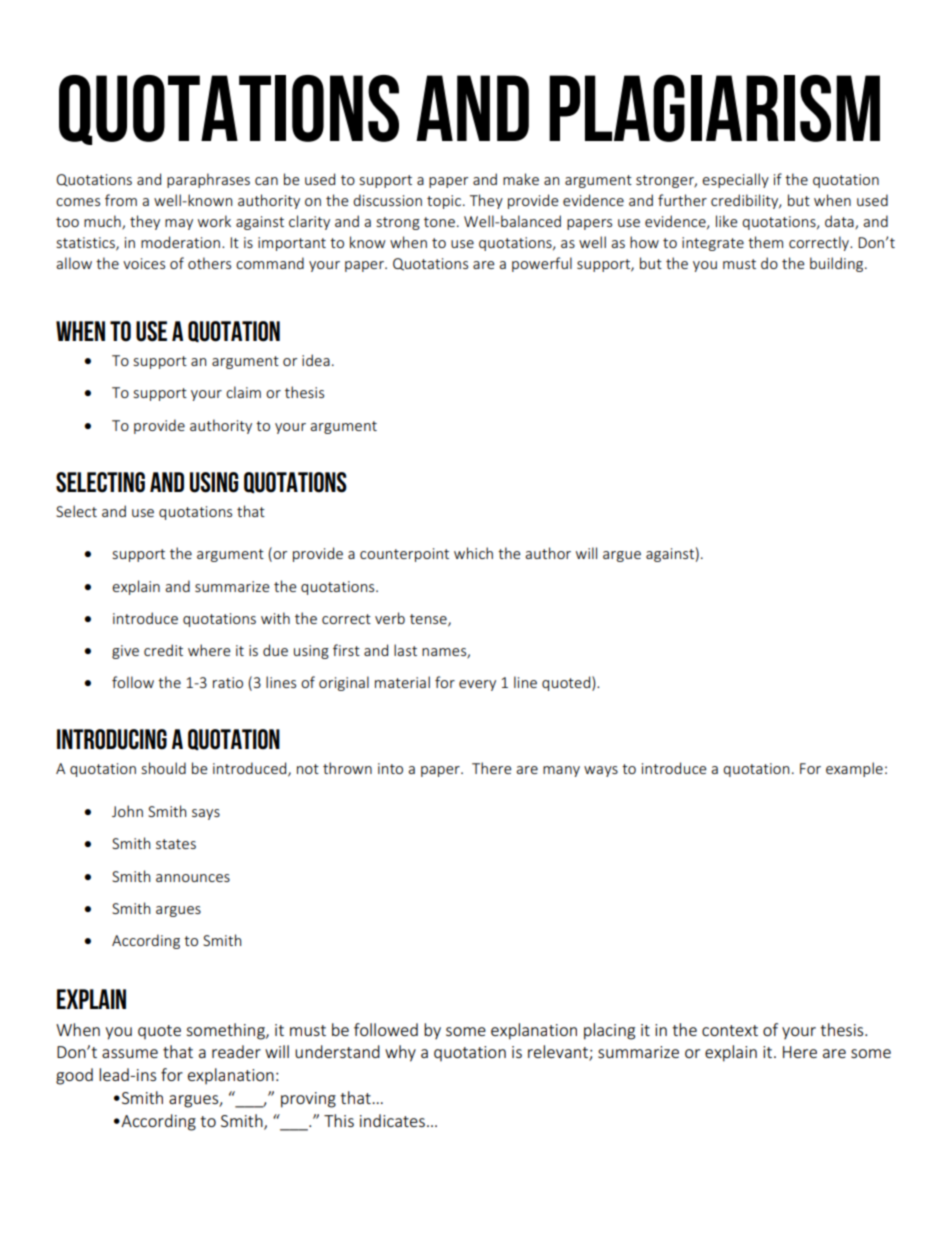 The height and width of the screenshot is (1233, 952). Describe the element at coordinates (208, 180) in the screenshot. I see `paraphrases` at that location.
